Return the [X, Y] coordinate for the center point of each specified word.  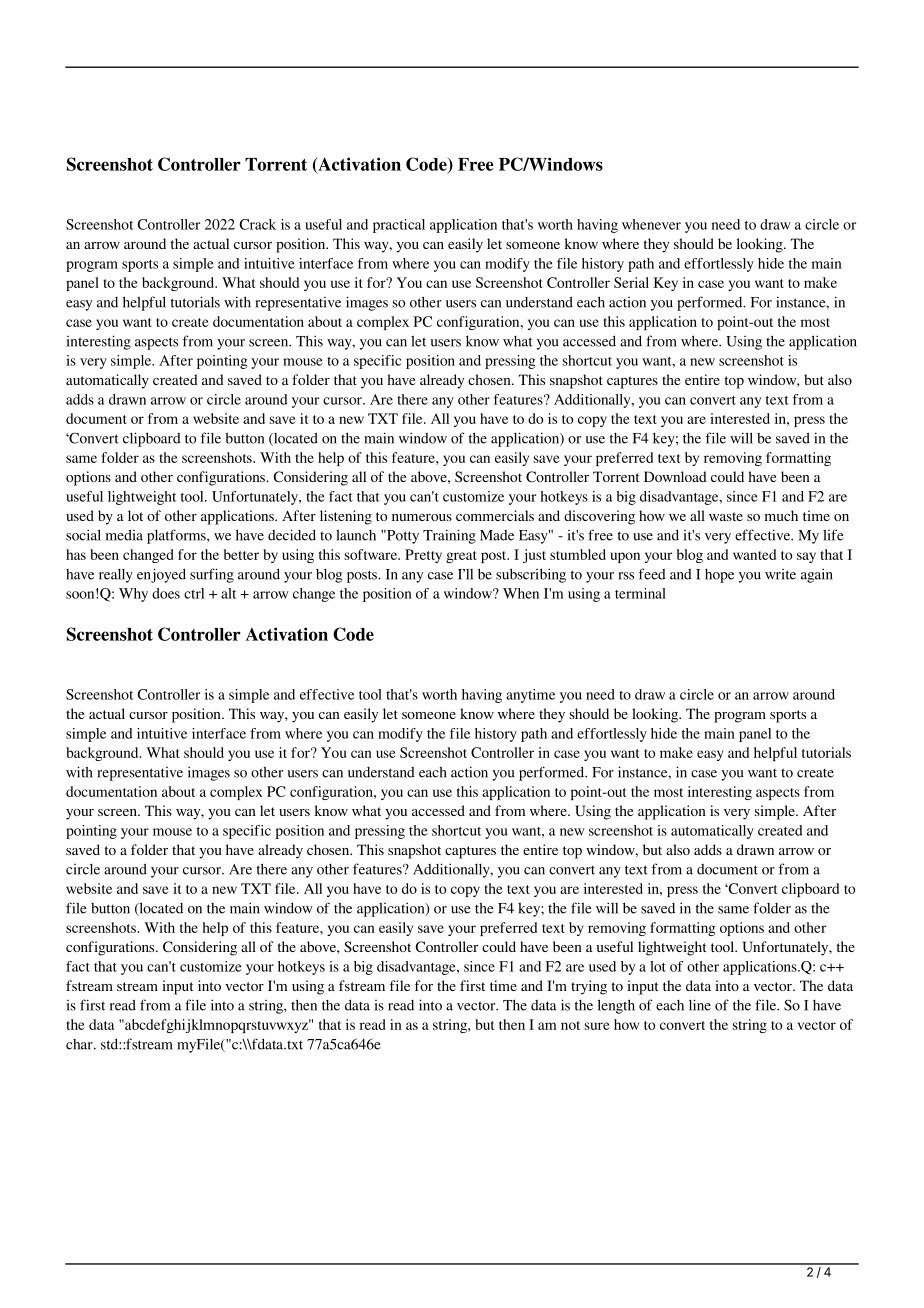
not [570, 1025]
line [700, 1005]
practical [399, 226]
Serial [631, 282]
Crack [258, 224]
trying [589, 987]
